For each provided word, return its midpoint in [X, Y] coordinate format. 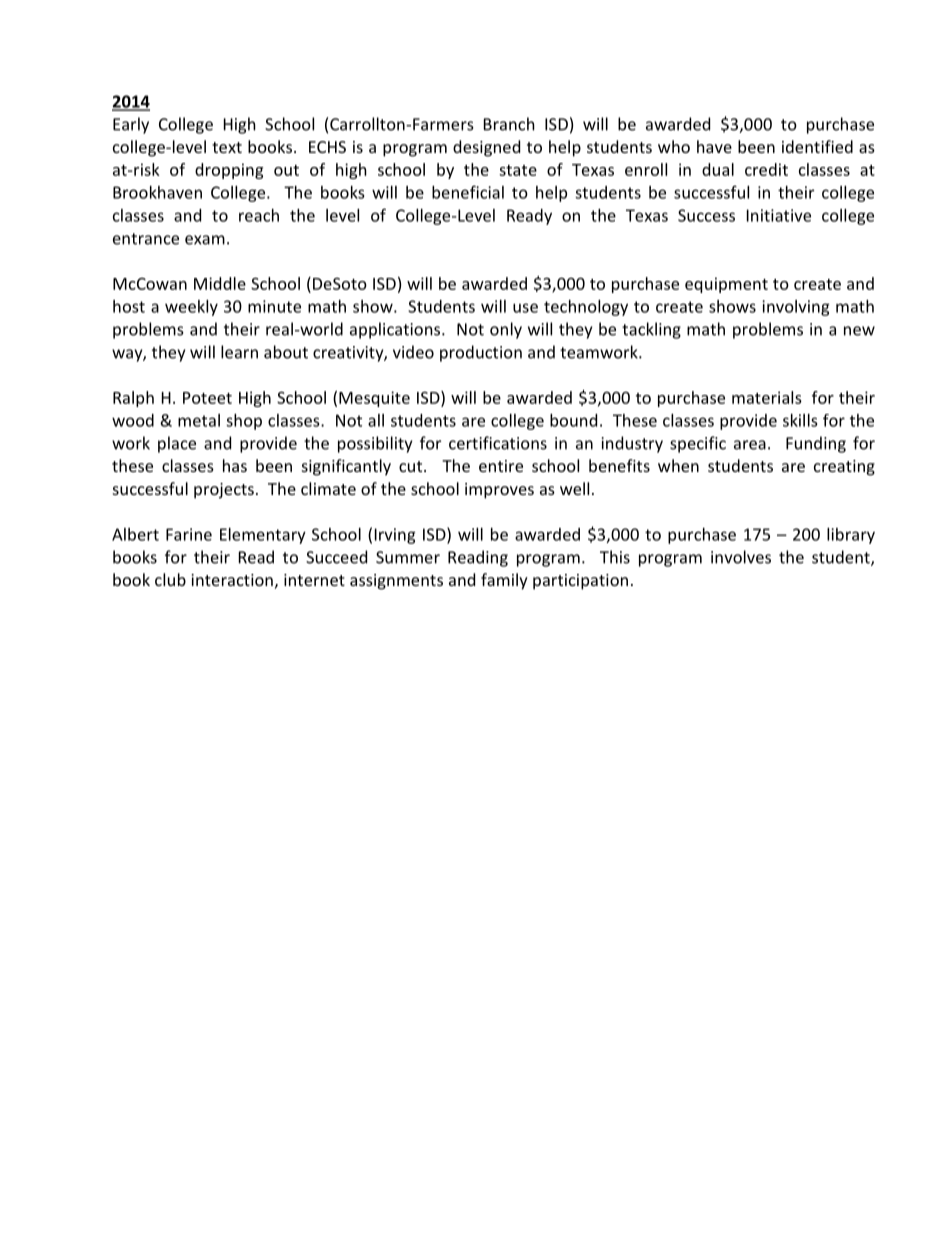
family [504, 581]
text [227, 147]
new [859, 331]
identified [817, 146]
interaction [232, 580]
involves [741, 557]
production [481, 353]
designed [486, 148]
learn [239, 352]
